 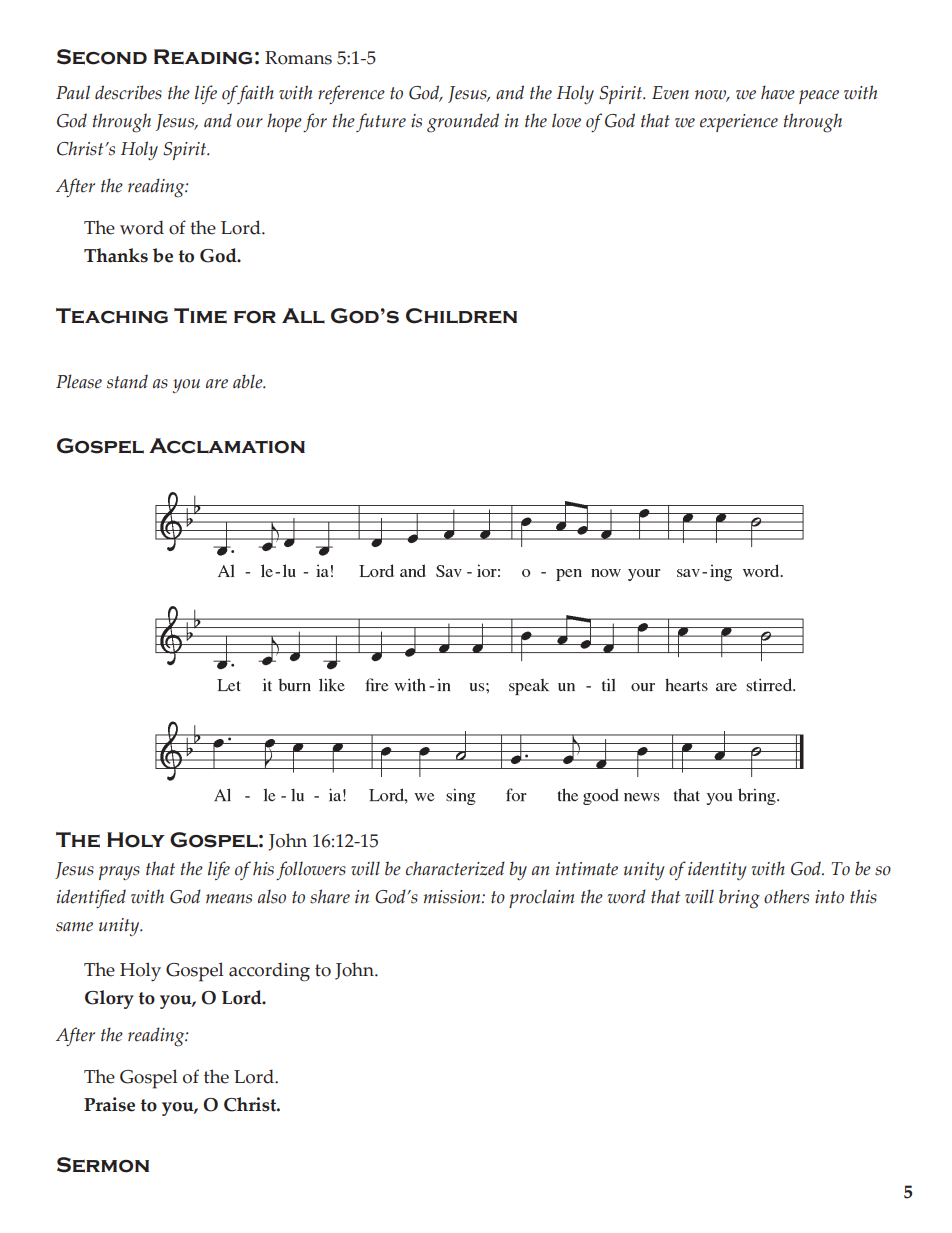 I want to click on grounded, so click(x=463, y=123).
